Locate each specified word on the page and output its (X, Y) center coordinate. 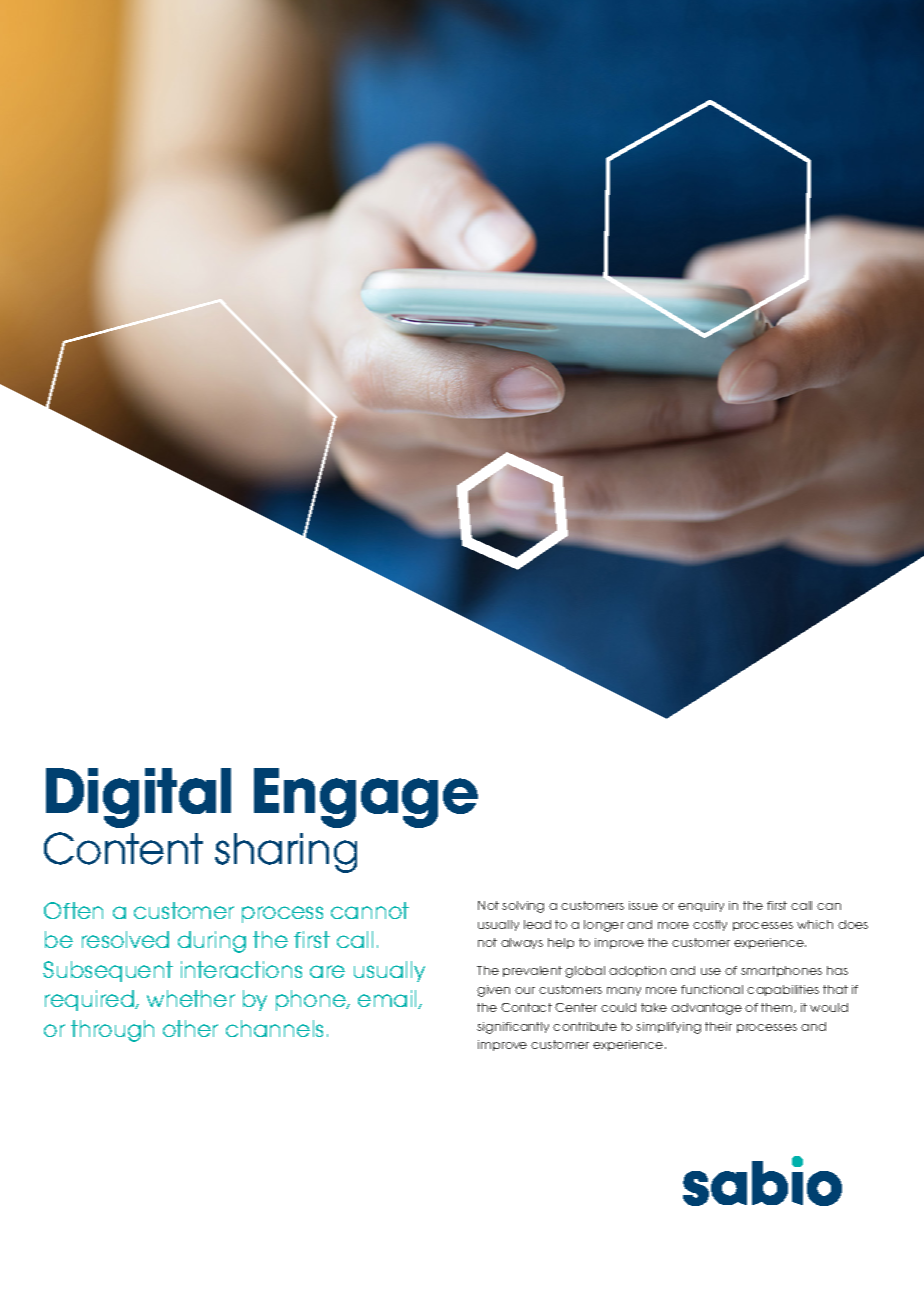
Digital (138, 798)
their (718, 1026)
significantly (513, 1028)
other (190, 1028)
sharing (286, 853)
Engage (366, 798)
